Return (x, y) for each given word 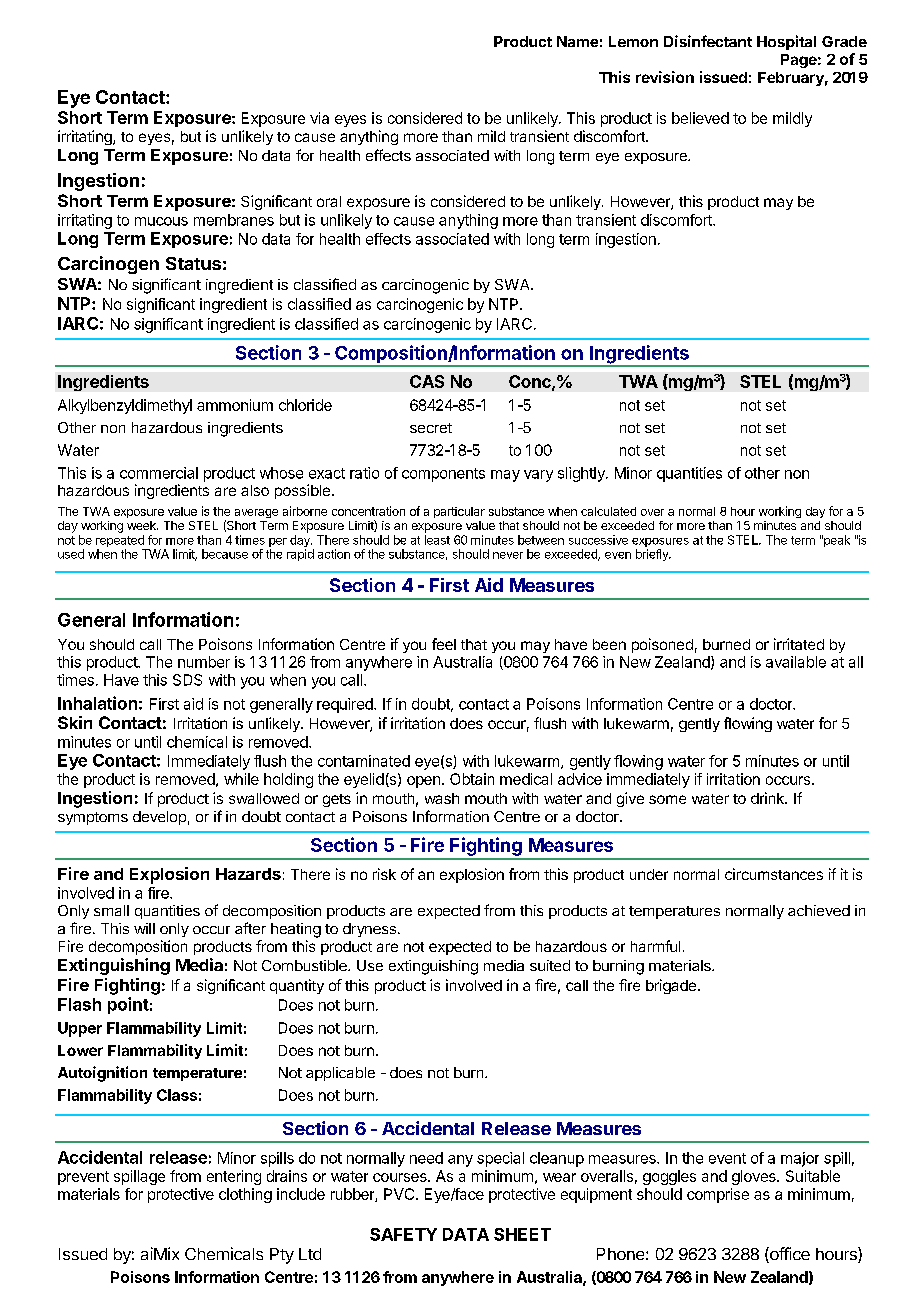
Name (577, 41)
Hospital (786, 42)
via (319, 118)
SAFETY (403, 1234)
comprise (718, 1195)
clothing (245, 1195)
